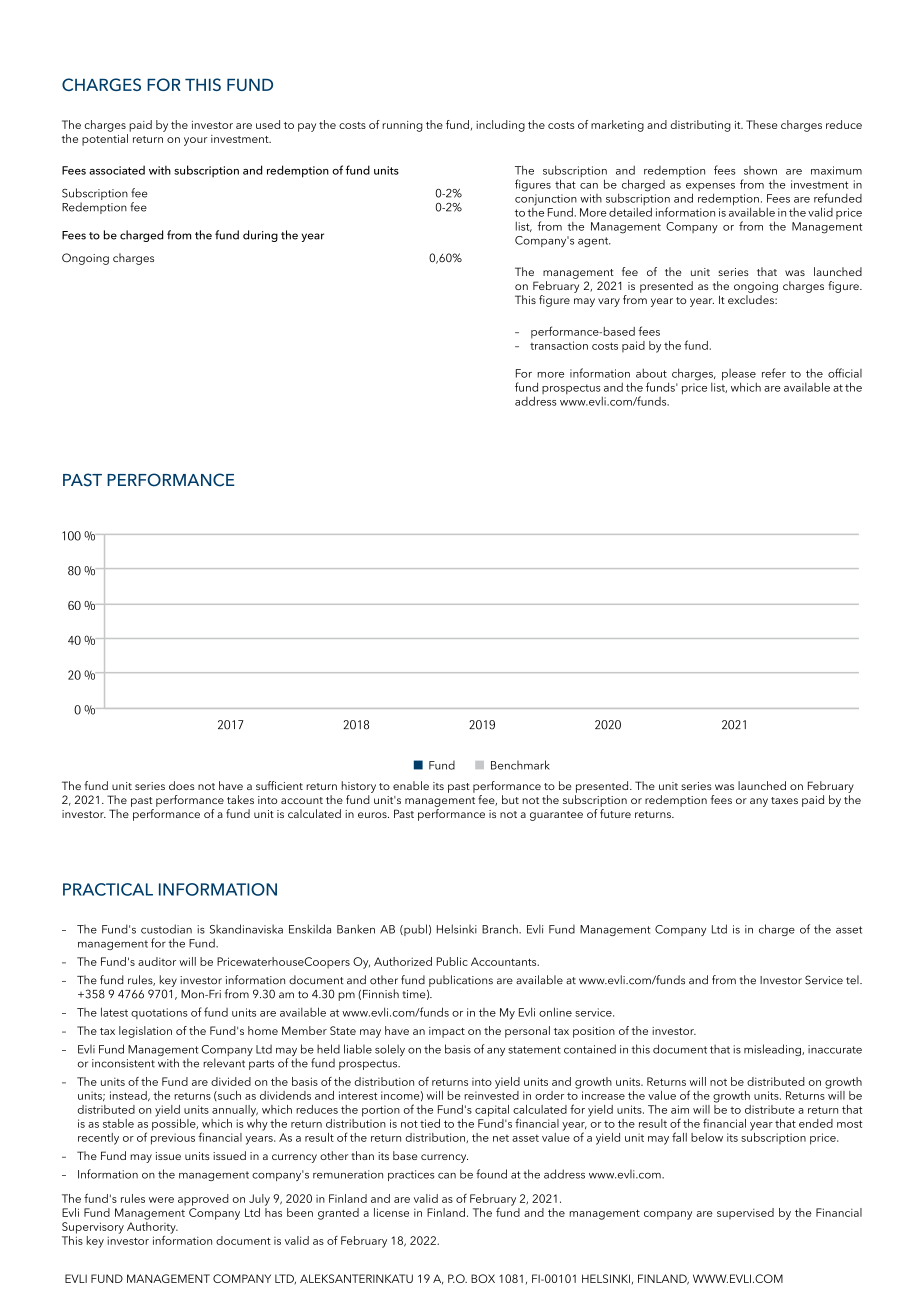 This screenshot has width=924, height=1309. Describe the element at coordinates (760, 170) in the screenshot. I see `shown` at that location.
